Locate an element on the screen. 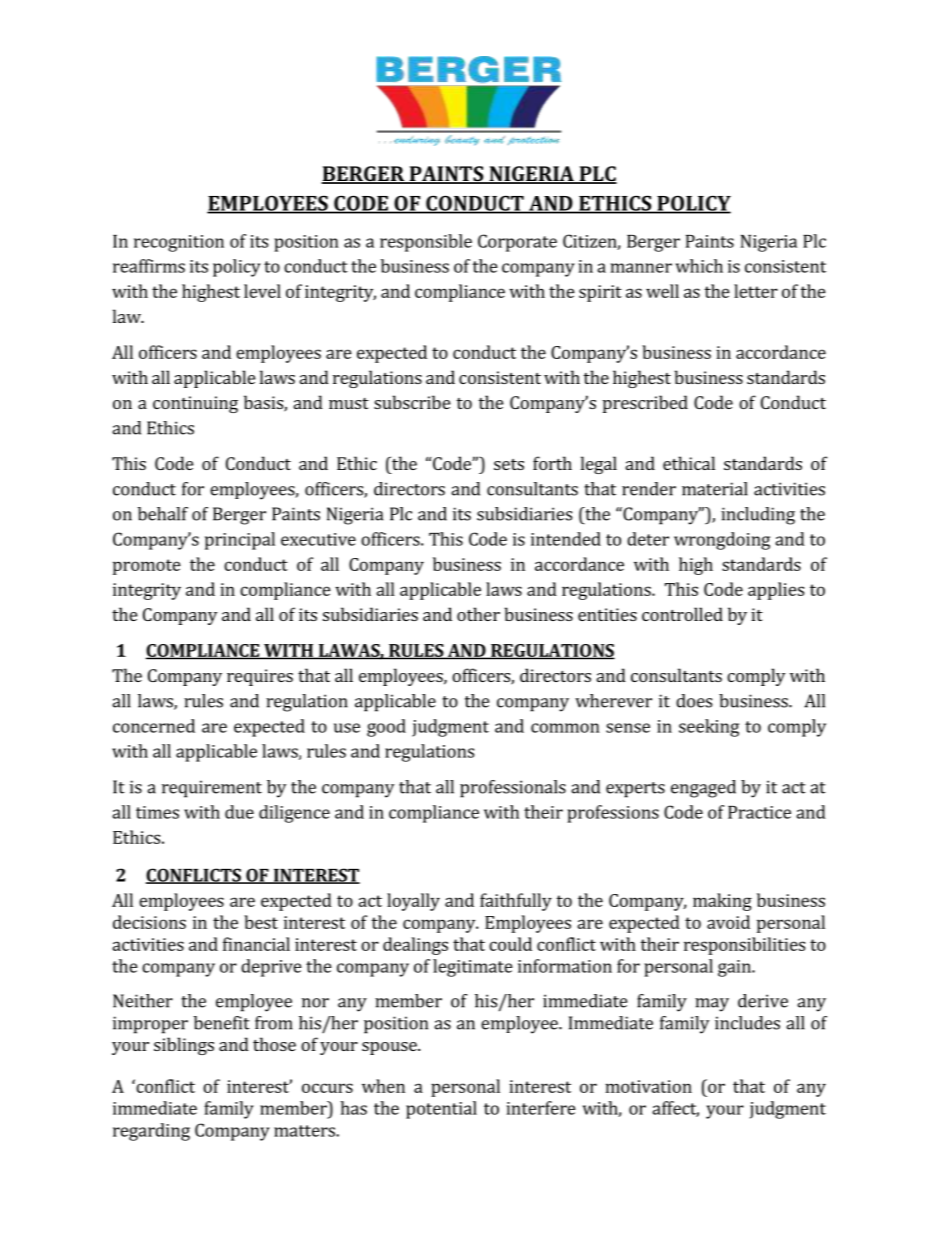  responsible is located at coordinates (426, 243).
